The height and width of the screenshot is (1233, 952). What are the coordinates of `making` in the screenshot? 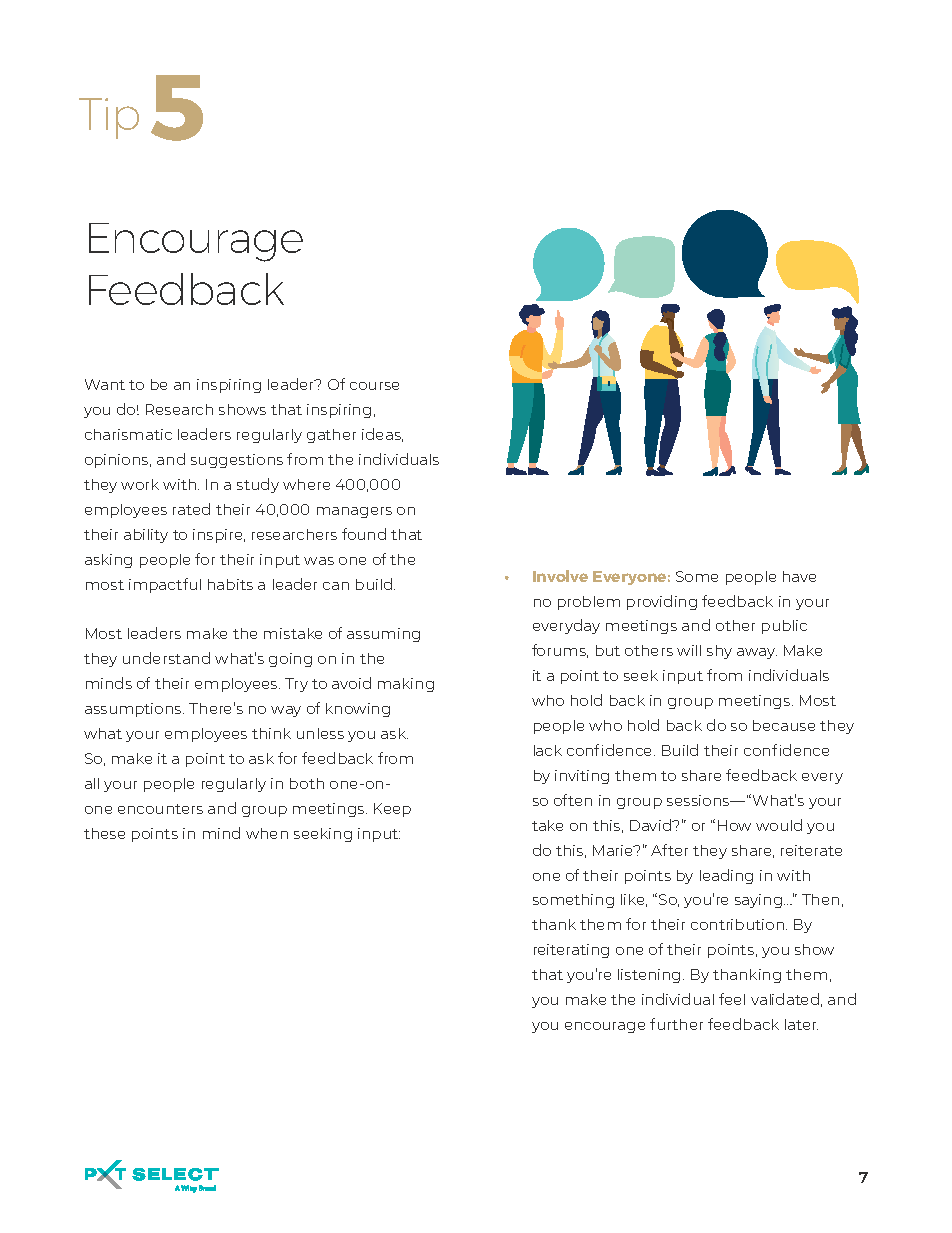 It's located at (406, 685).
